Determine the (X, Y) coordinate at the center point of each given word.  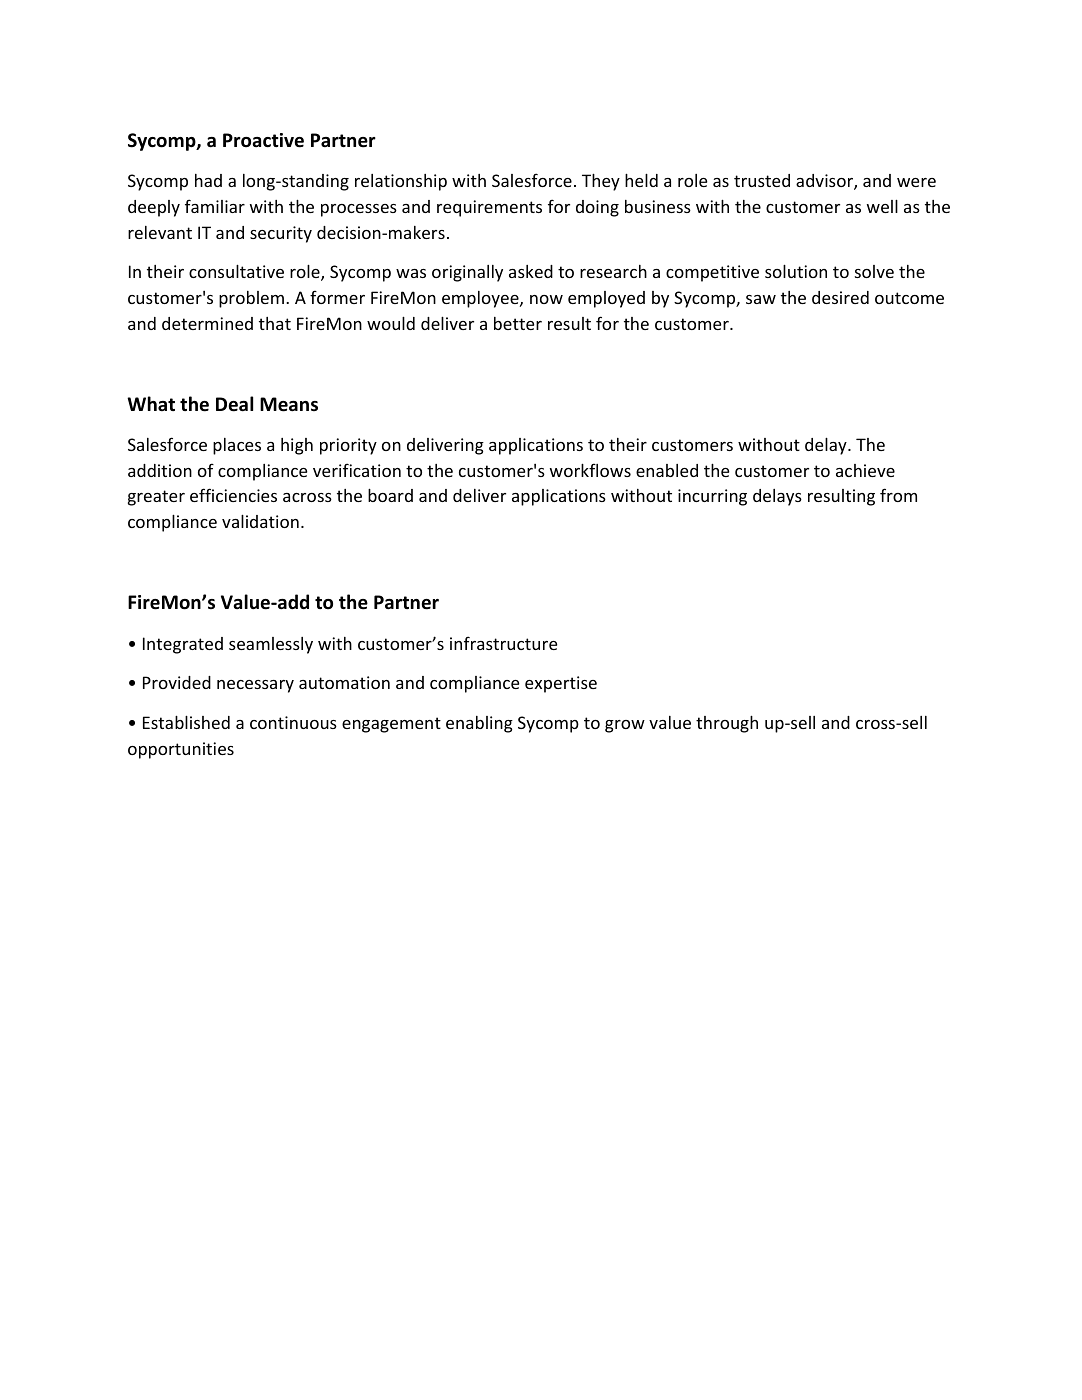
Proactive (263, 140)
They (601, 182)
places (237, 446)
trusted (762, 180)
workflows (590, 470)
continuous (293, 722)
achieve (865, 470)
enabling (479, 724)
